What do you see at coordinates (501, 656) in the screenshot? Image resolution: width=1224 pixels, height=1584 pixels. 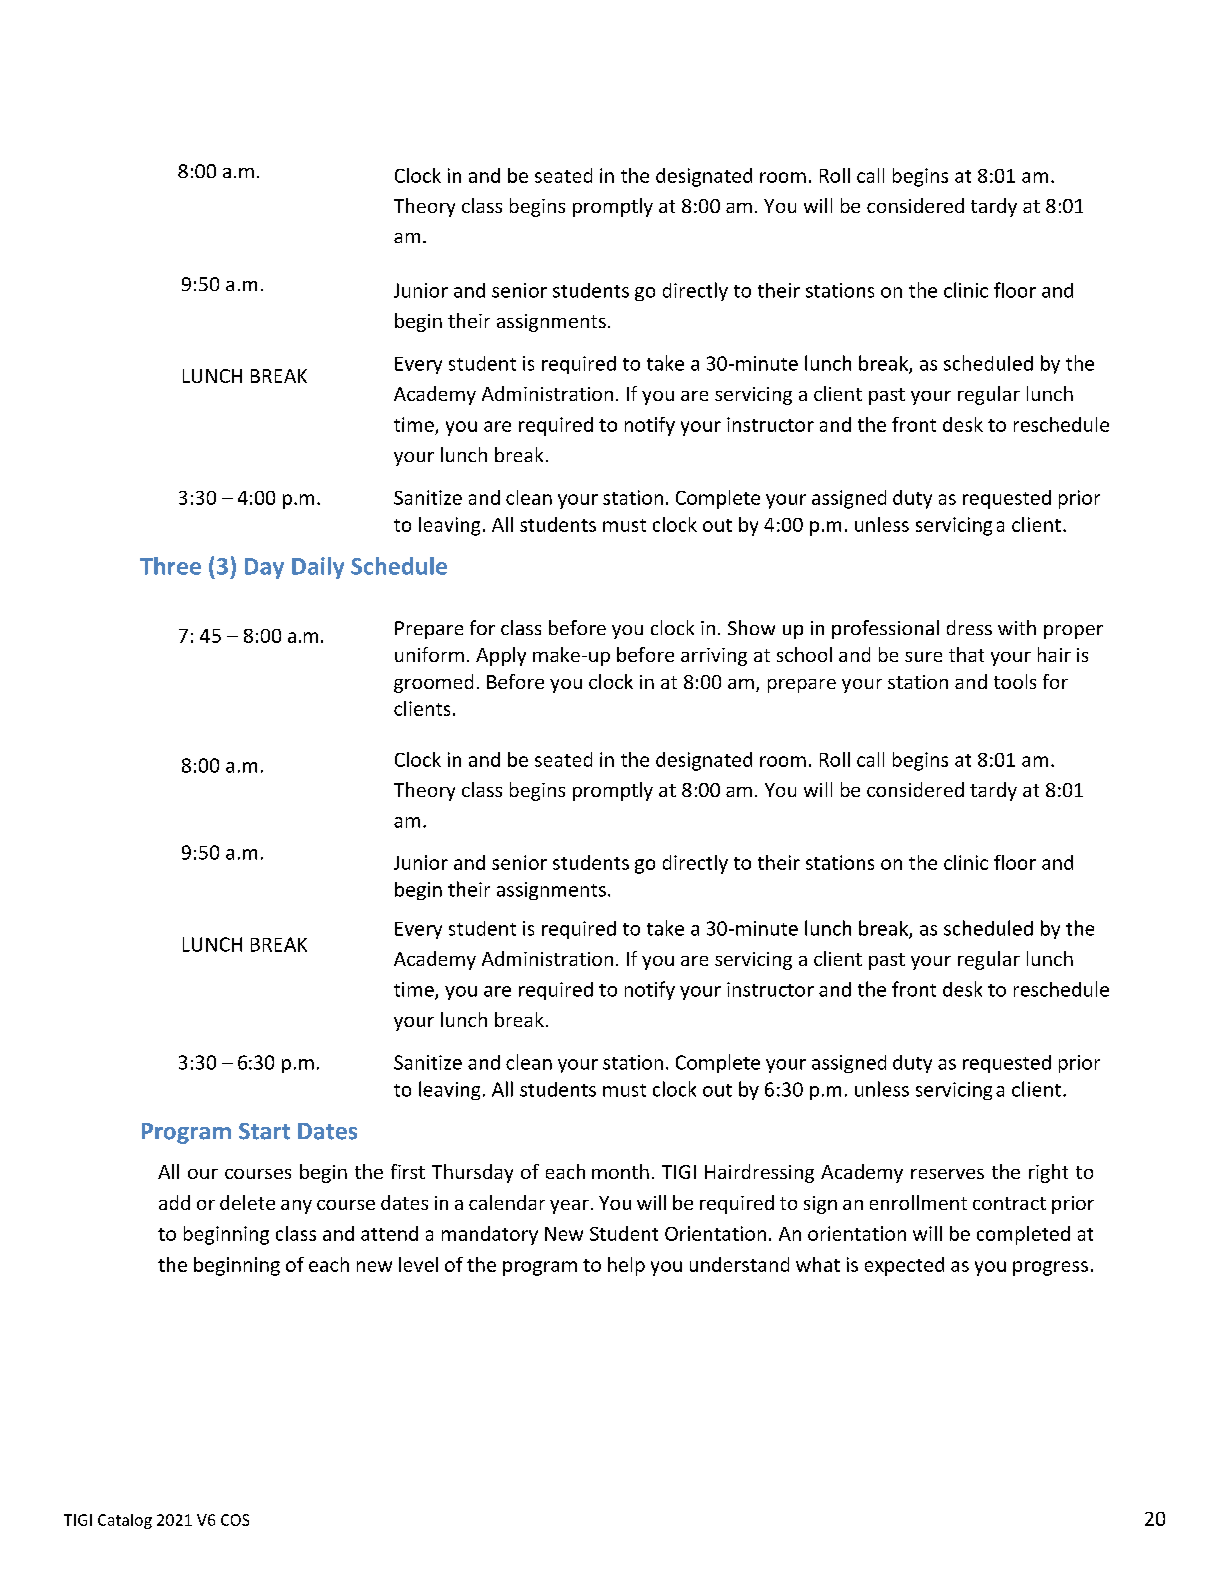 I see `Apply` at bounding box center [501, 656].
